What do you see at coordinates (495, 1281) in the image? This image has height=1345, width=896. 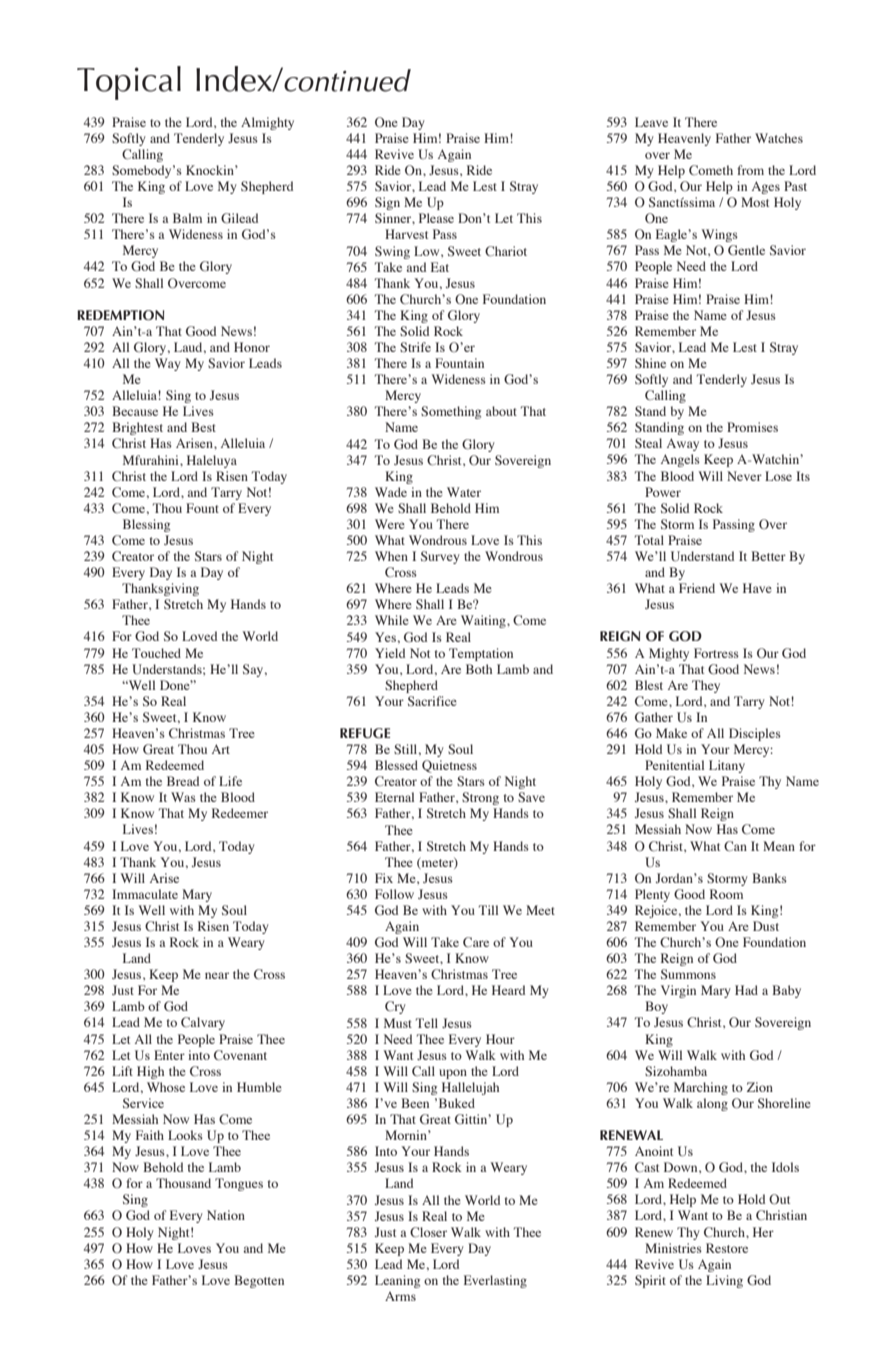 I see `Everlasting` at bounding box center [495, 1281].
